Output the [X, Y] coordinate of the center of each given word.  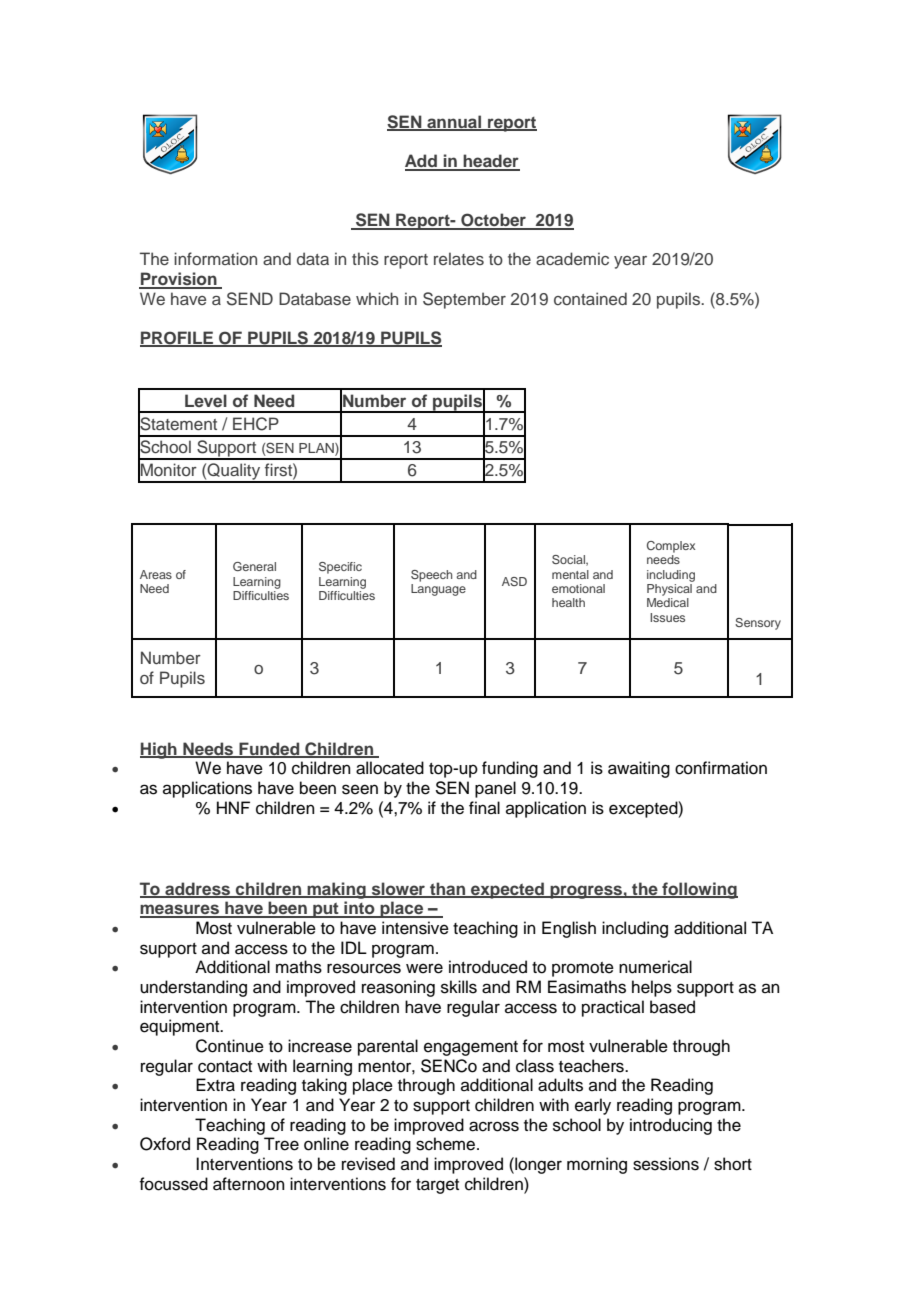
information [215, 258]
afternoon [249, 1184]
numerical [655, 967]
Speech [431, 576]
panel [495, 789]
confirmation [721, 768]
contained [590, 298]
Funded [269, 749]
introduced [488, 967]
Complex [671, 547]
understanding [193, 988]
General [254, 566]
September [464, 300]
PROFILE [178, 338]
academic [572, 258]
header [491, 162]
